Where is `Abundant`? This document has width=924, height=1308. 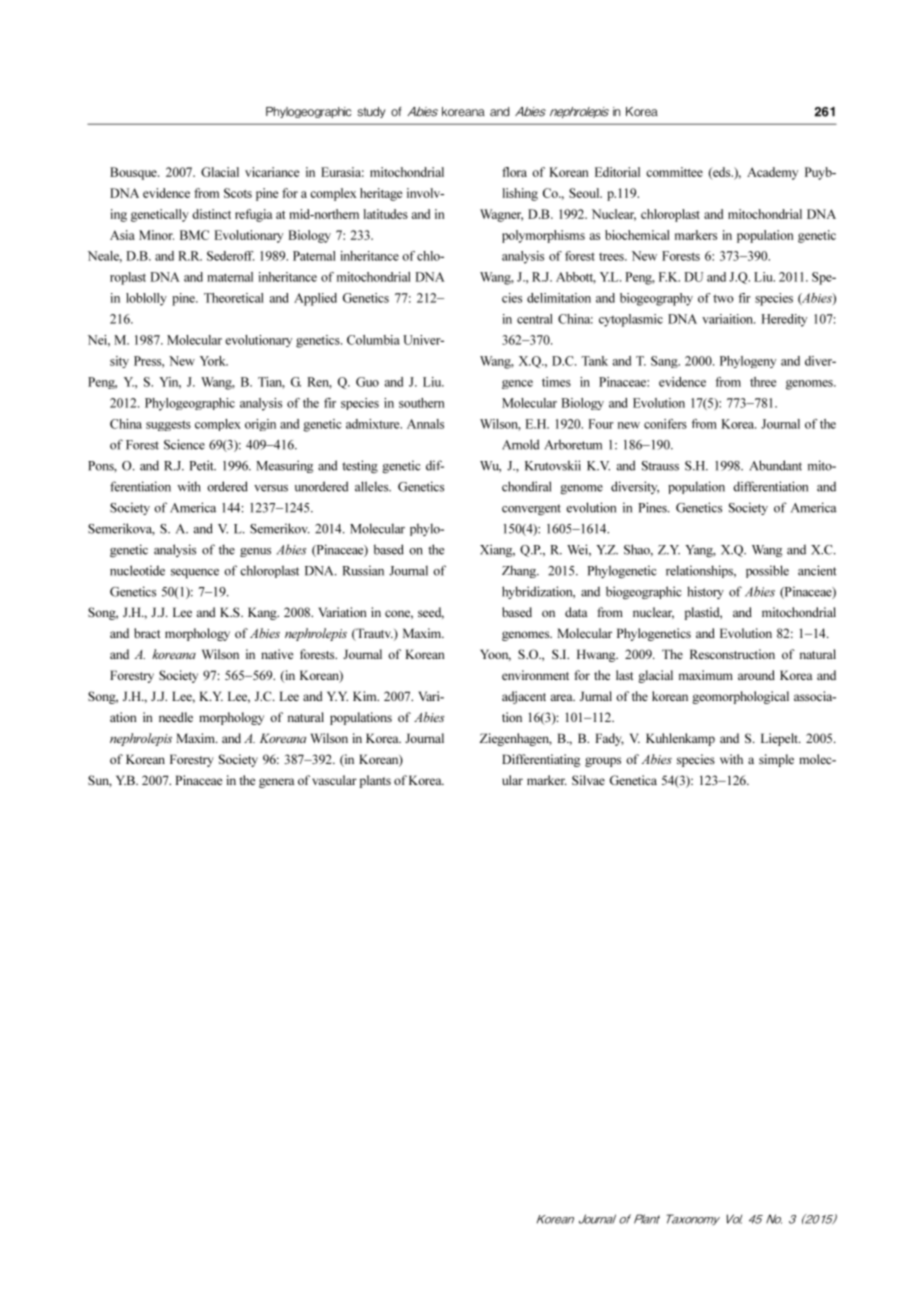 Abundant is located at coordinates (775, 465).
